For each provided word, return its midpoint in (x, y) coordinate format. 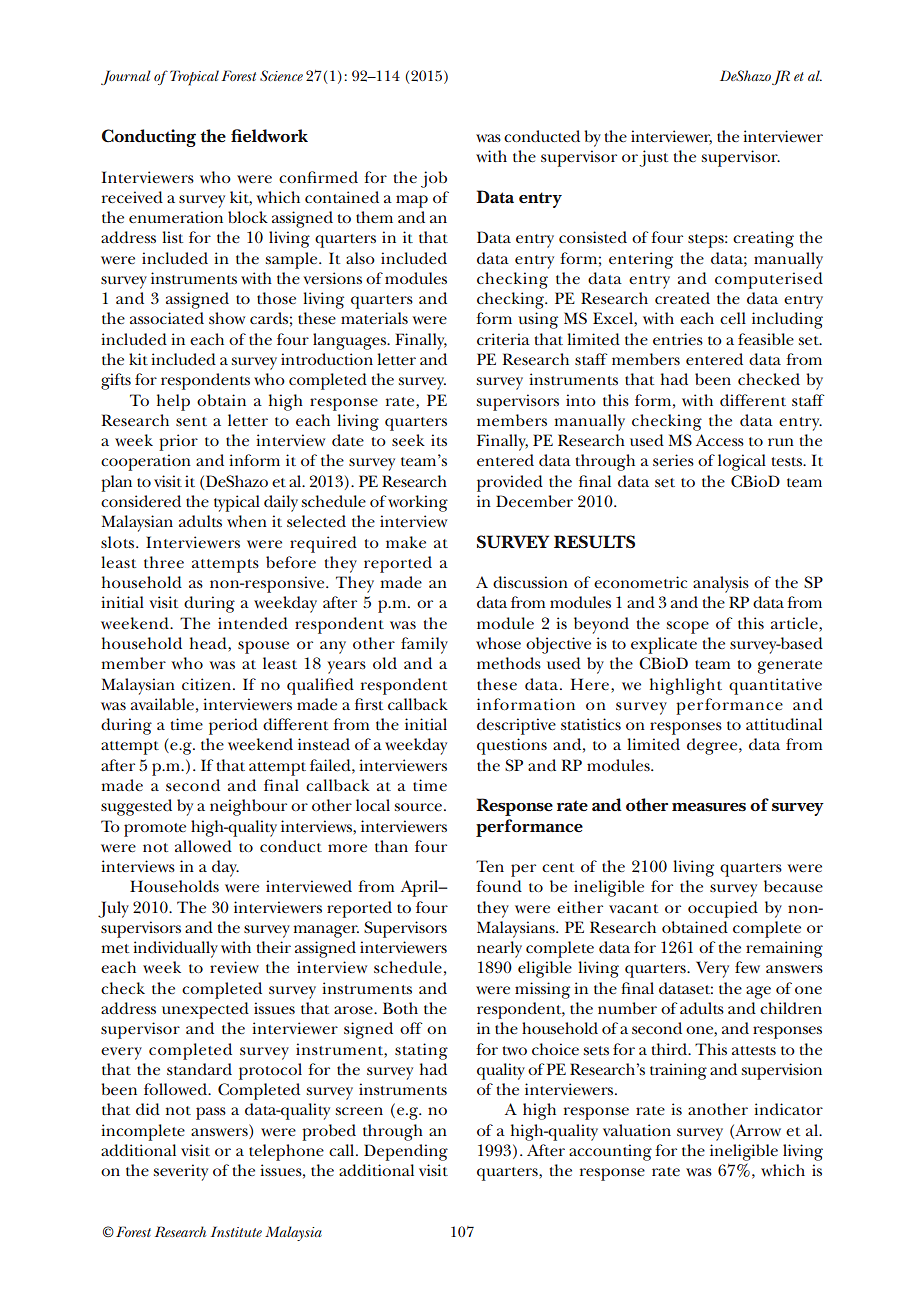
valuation (637, 1130)
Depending (406, 1152)
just (653, 158)
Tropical (194, 78)
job (434, 179)
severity (181, 1172)
